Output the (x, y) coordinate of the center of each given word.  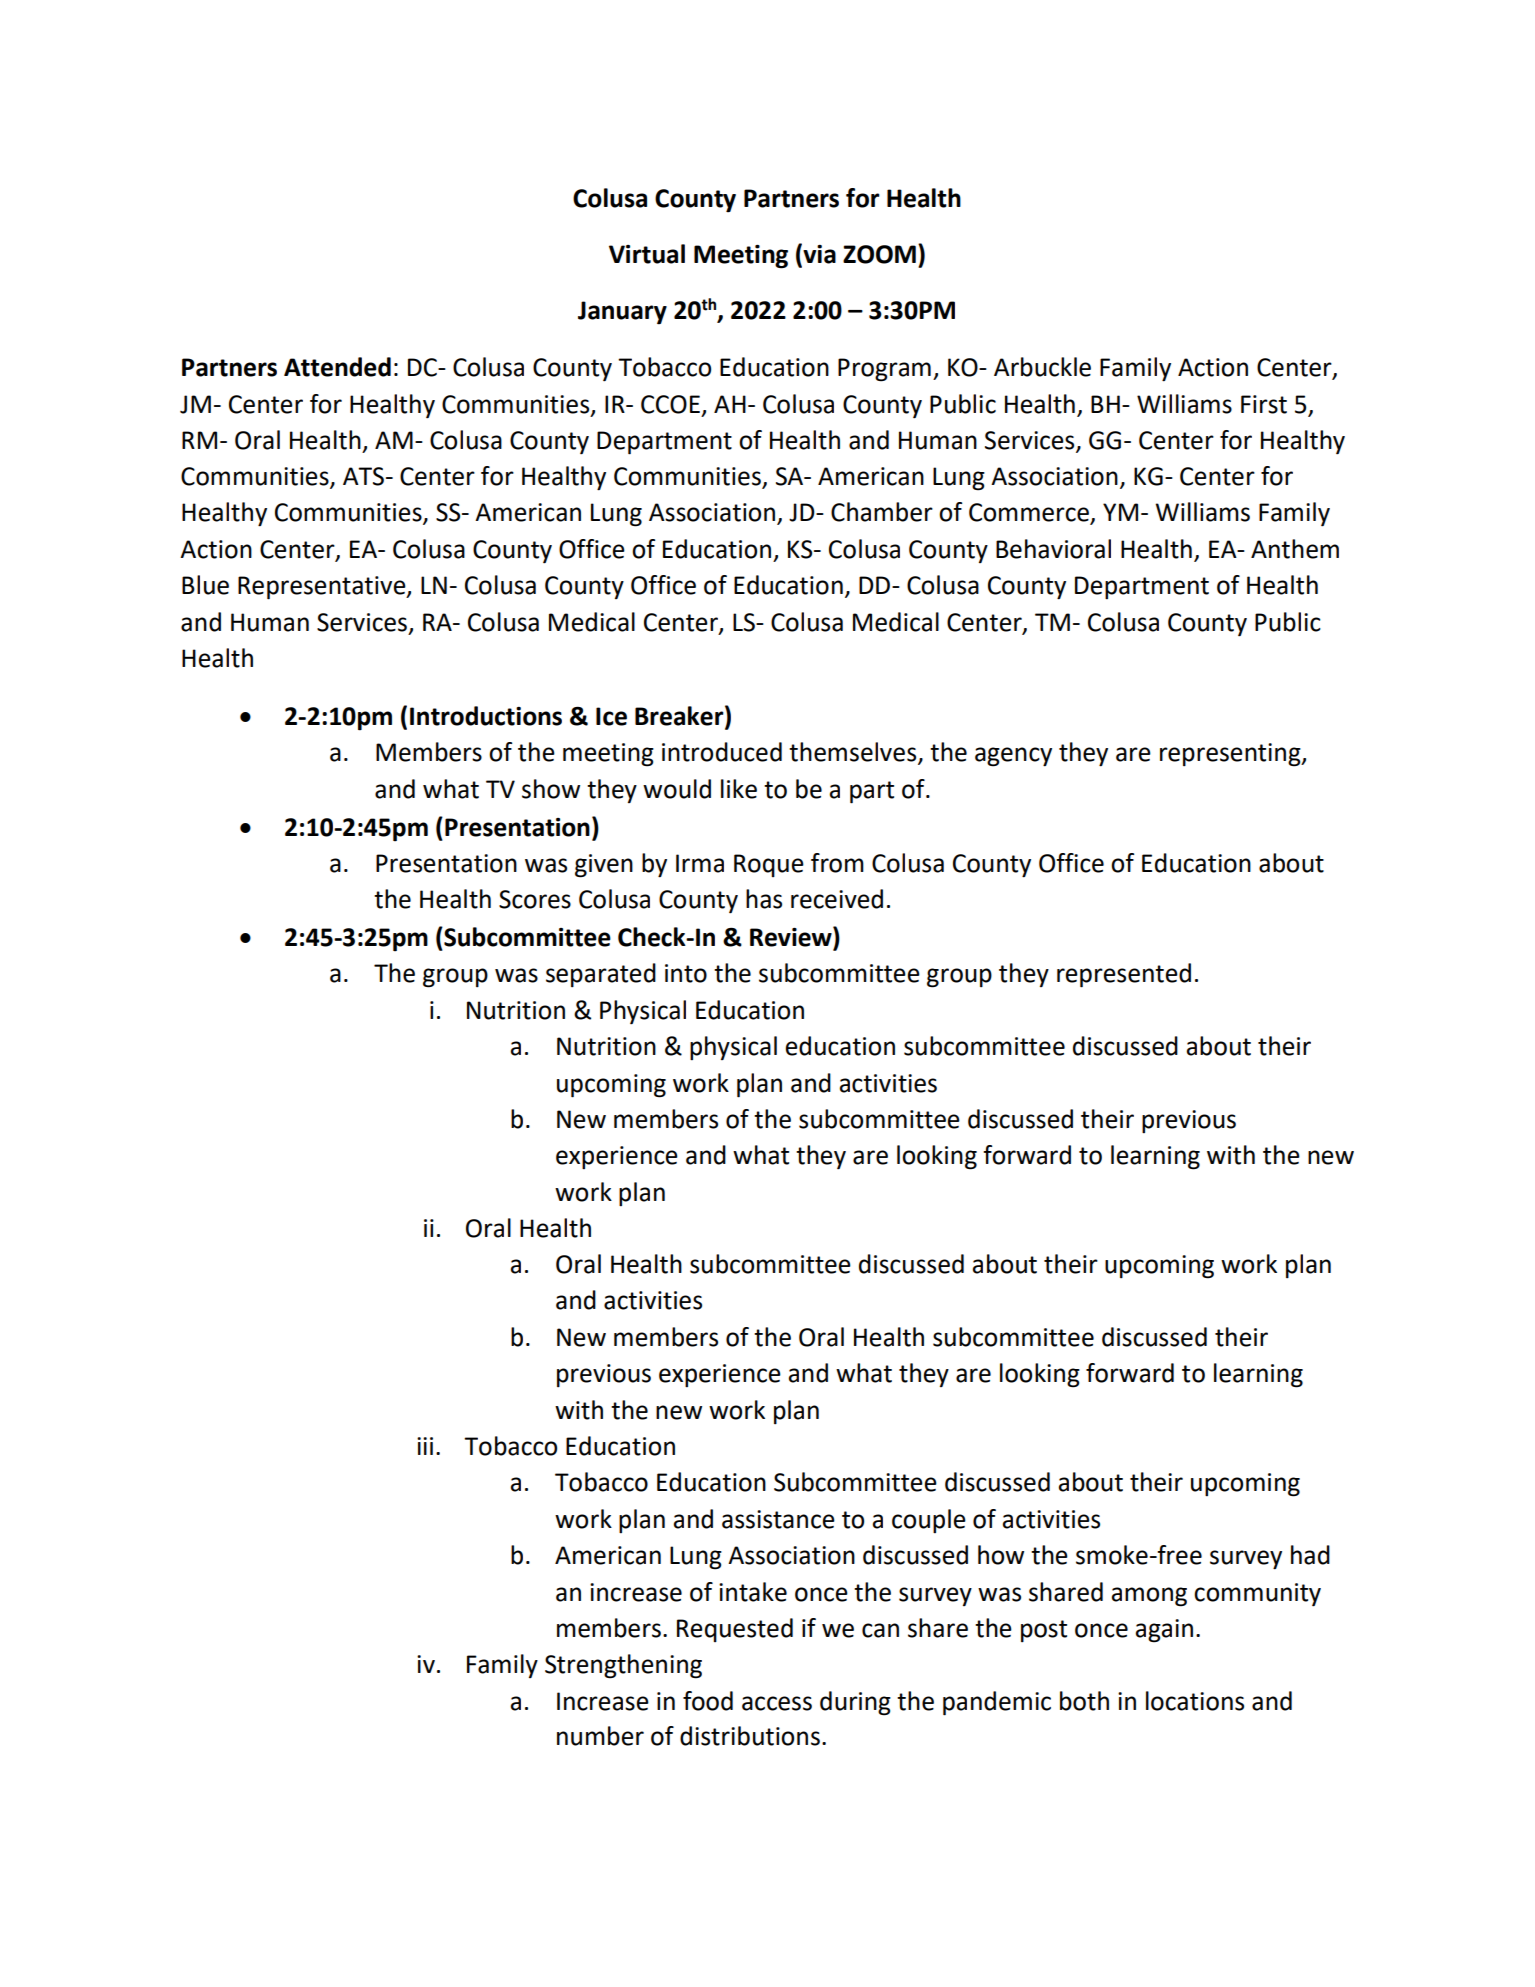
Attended (337, 367)
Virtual (647, 254)
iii (425, 1446)
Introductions (486, 716)
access (777, 1703)
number (600, 1736)
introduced (722, 752)
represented (1124, 975)
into (686, 973)
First (1264, 404)
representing (1231, 755)
